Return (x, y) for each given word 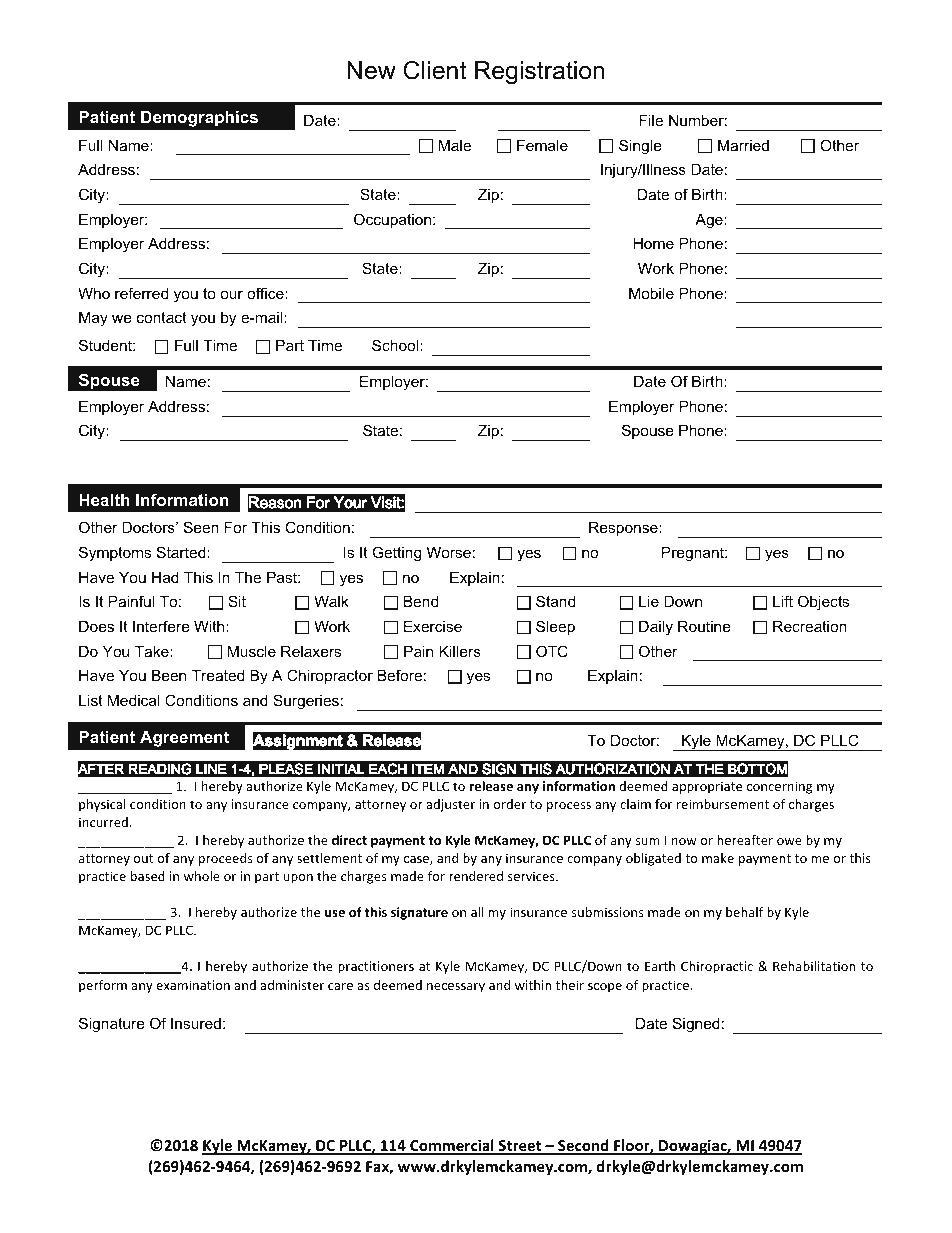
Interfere (161, 626)
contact (162, 317)
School (396, 345)
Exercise (433, 626)
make (718, 858)
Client (434, 70)
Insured (196, 1023)
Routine (704, 626)
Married (743, 145)
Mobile (651, 293)
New (371, 70)
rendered (476, 876)
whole (202, 876)
